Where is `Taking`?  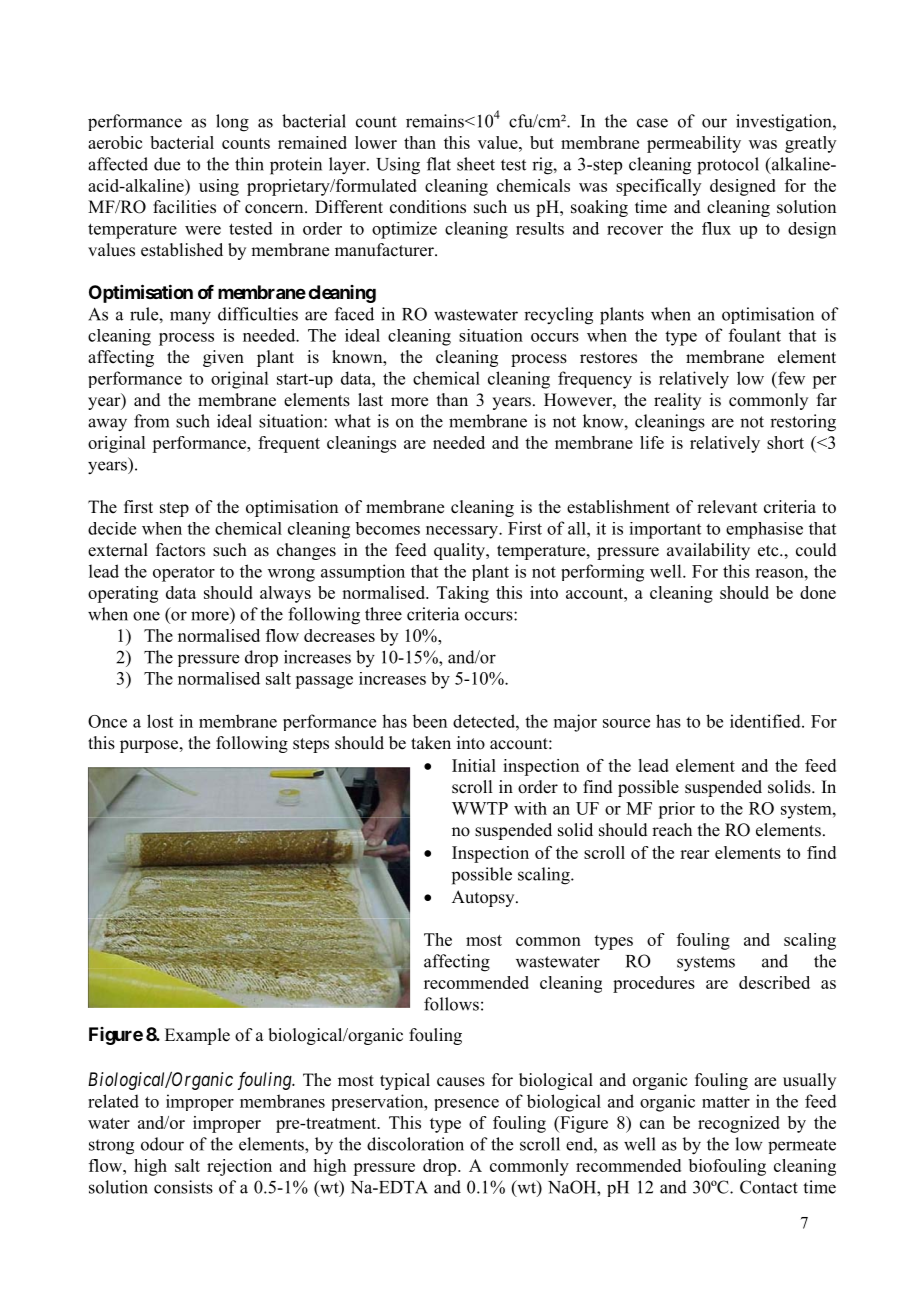 Taking is located at coordinates (463, 594).
